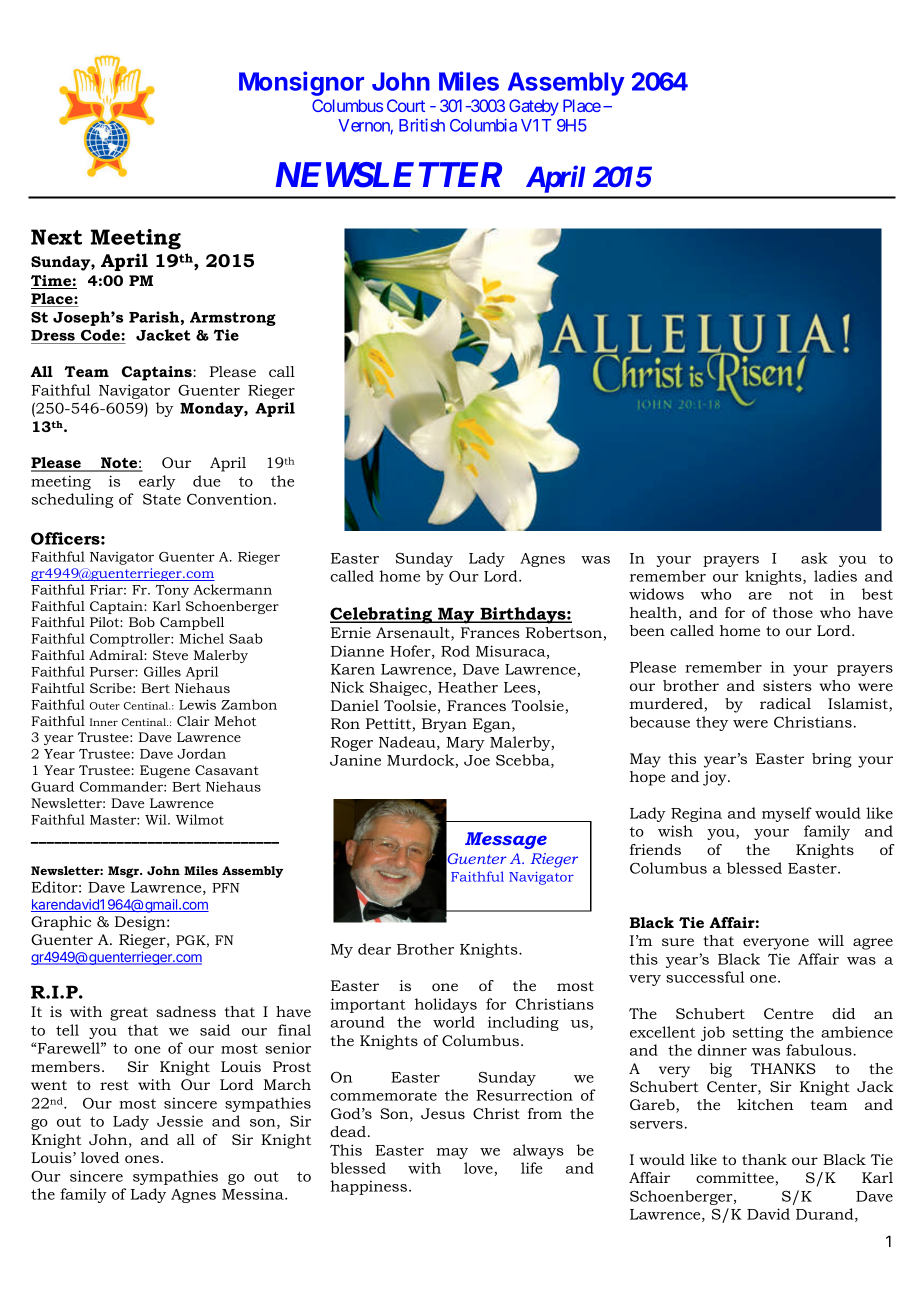 The height and width of the screenshot is (1308, 924). Describe the element at coordinates (301, 83) in the screenshot. I see `Monsignor` at that location.
